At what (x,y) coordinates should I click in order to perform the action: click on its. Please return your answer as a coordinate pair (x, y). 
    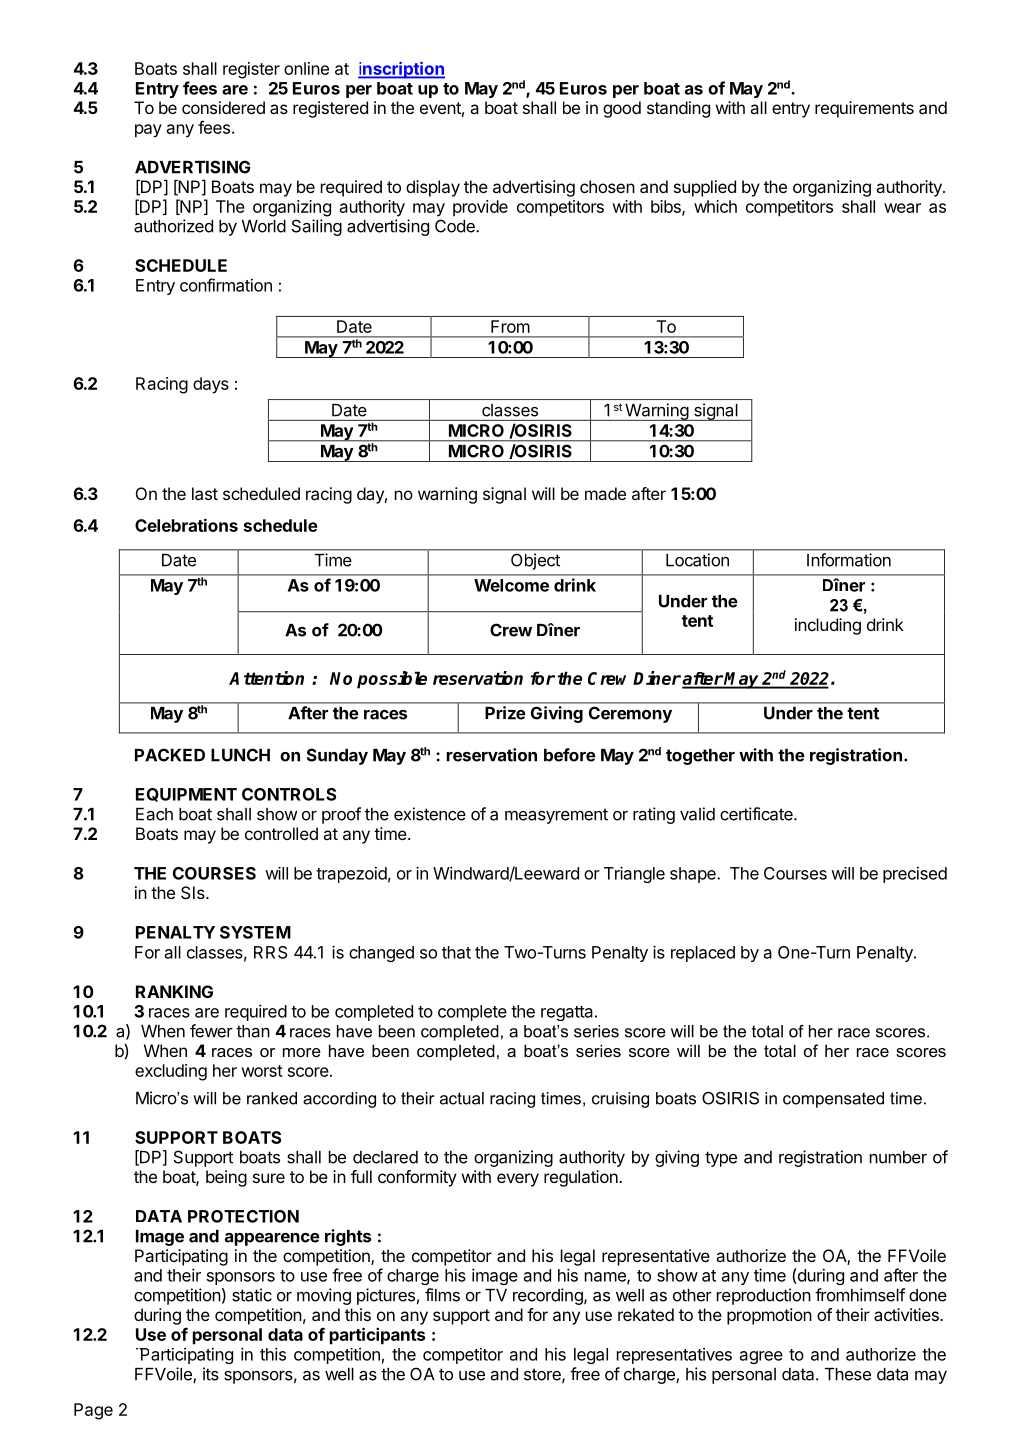
    Looking at the image, I should click on (211, 1374).
